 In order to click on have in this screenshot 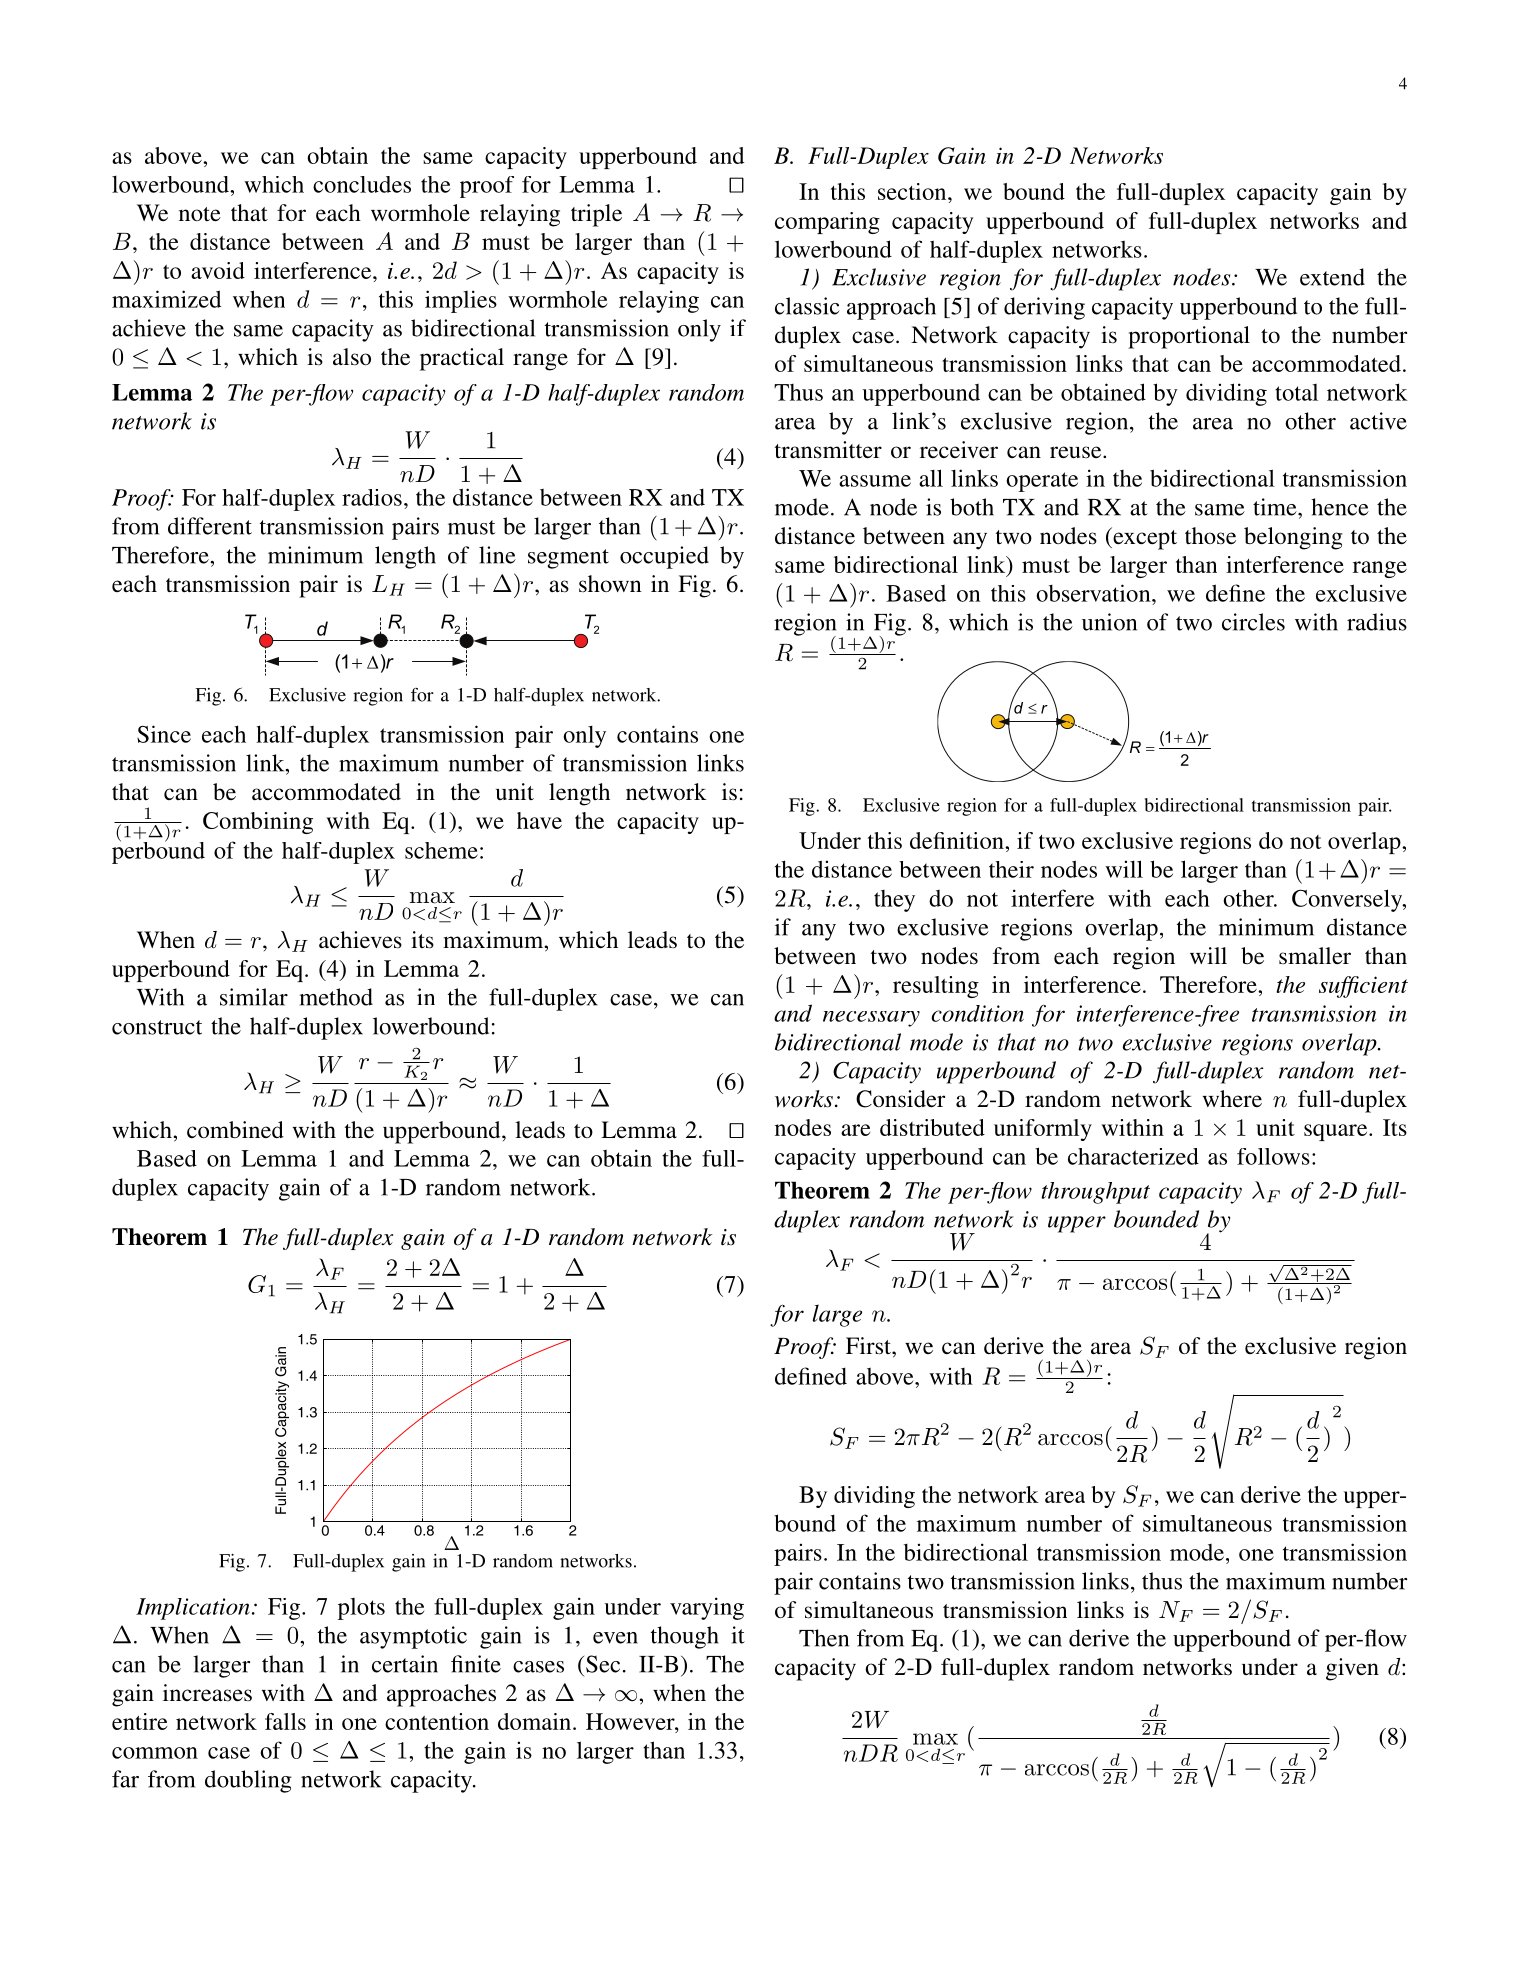, I will do `click(539, 820)`.
